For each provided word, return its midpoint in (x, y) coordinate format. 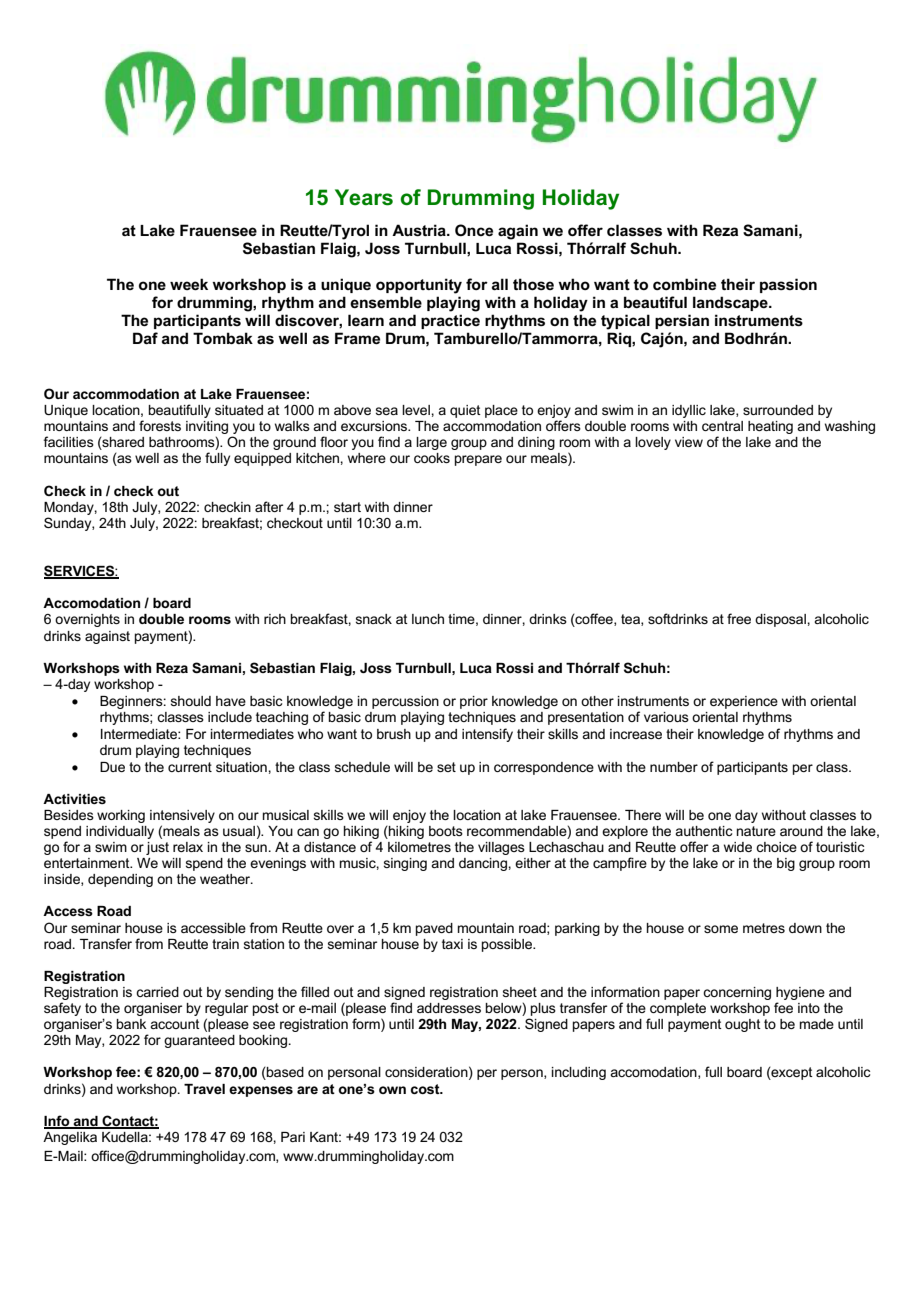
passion (788, 285)
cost (426, 1089)
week (189, 284)
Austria (420, 230)
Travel (204, 1089)
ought (743, 1025)
